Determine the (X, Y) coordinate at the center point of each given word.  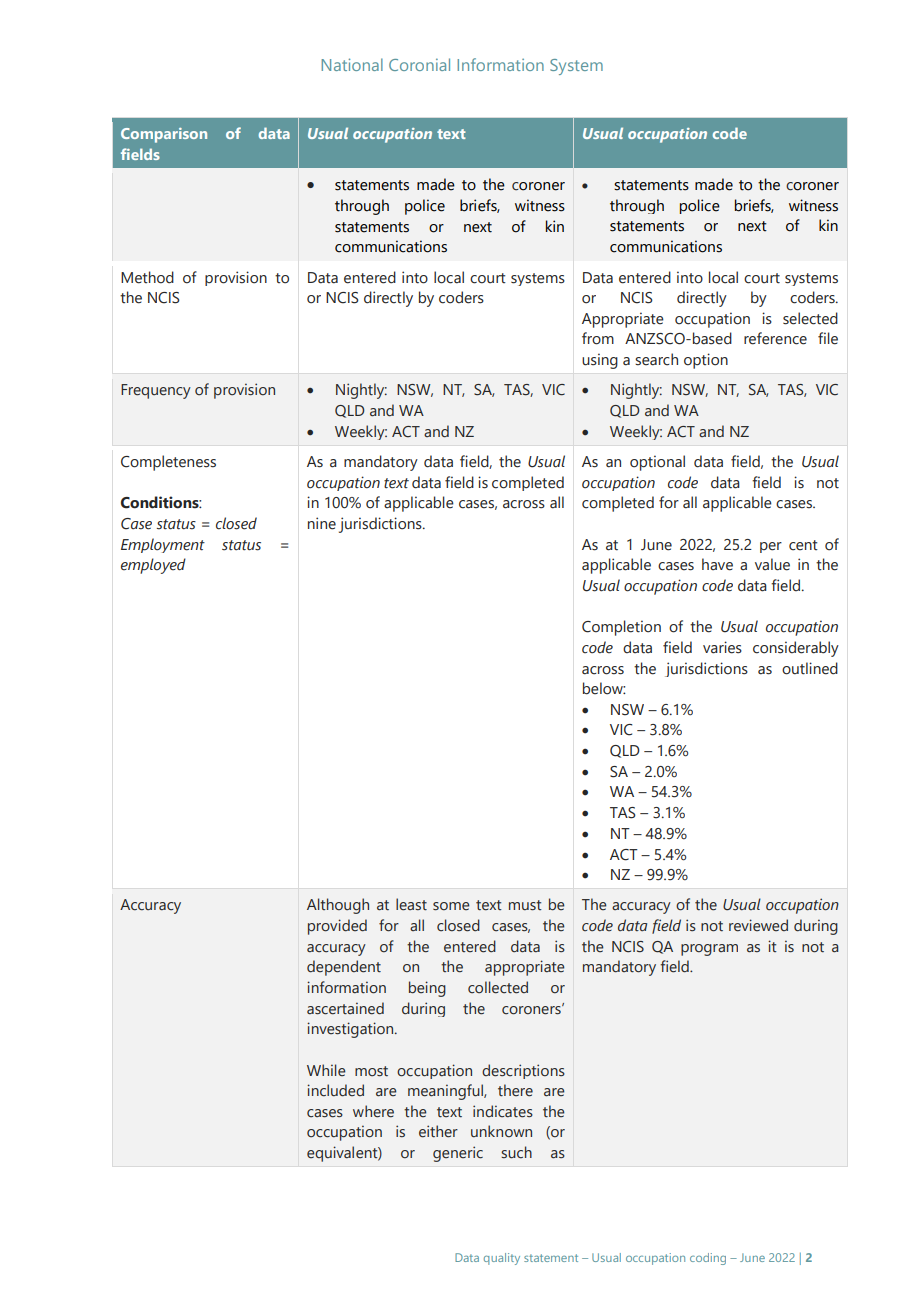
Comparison (164, 135)
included (335, 1090)
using (600, 361)
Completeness (168, 463)
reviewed (758, 925)
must (525, 905)
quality (502, 1259)
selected (810, 318)
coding (708, 1259)
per (771, 547)
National (352, 64)
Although (338, 906)
